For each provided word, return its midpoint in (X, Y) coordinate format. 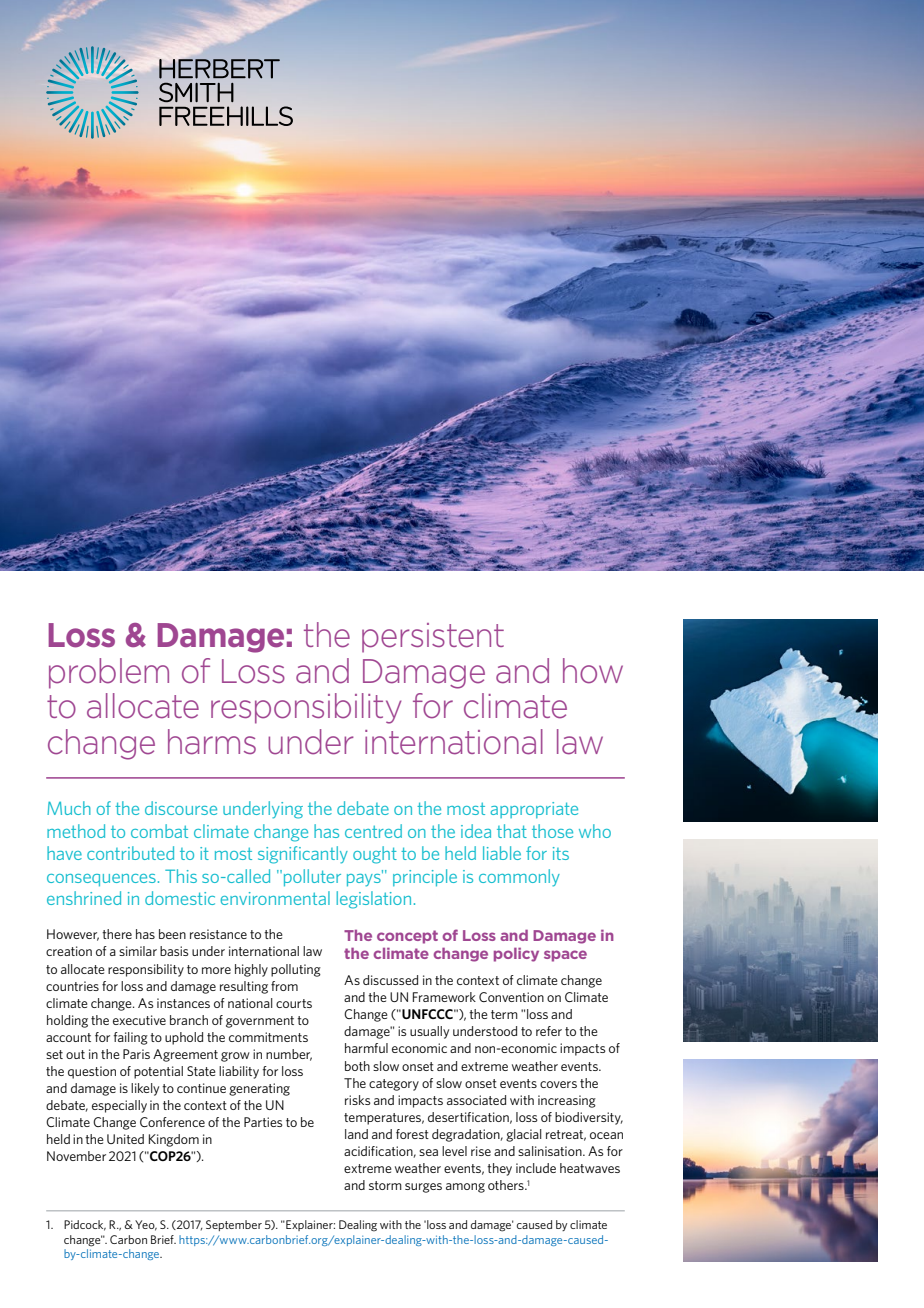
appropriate (534, 810)
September (234, 1225)
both (357, 1066)
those (552, 831)
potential (158, 1072)
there (117, 934)
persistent (433, 638)
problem (109, 673)
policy (516, 954)
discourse (181, 808)
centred (373, 831)
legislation (373, 900)
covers (558, 1084)
